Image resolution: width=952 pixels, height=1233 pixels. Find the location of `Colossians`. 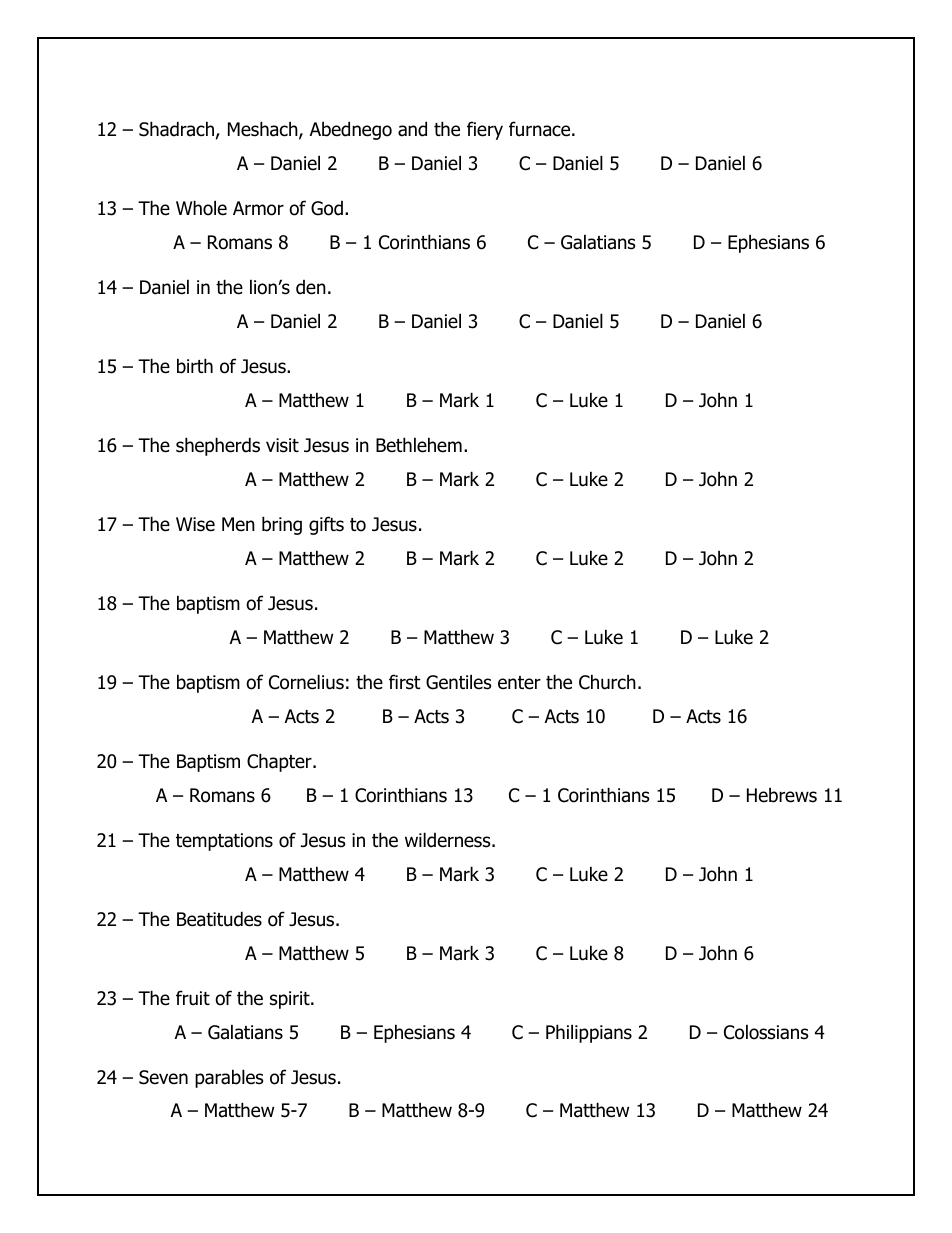

Colossians is located at coordinates (766, 1032).
